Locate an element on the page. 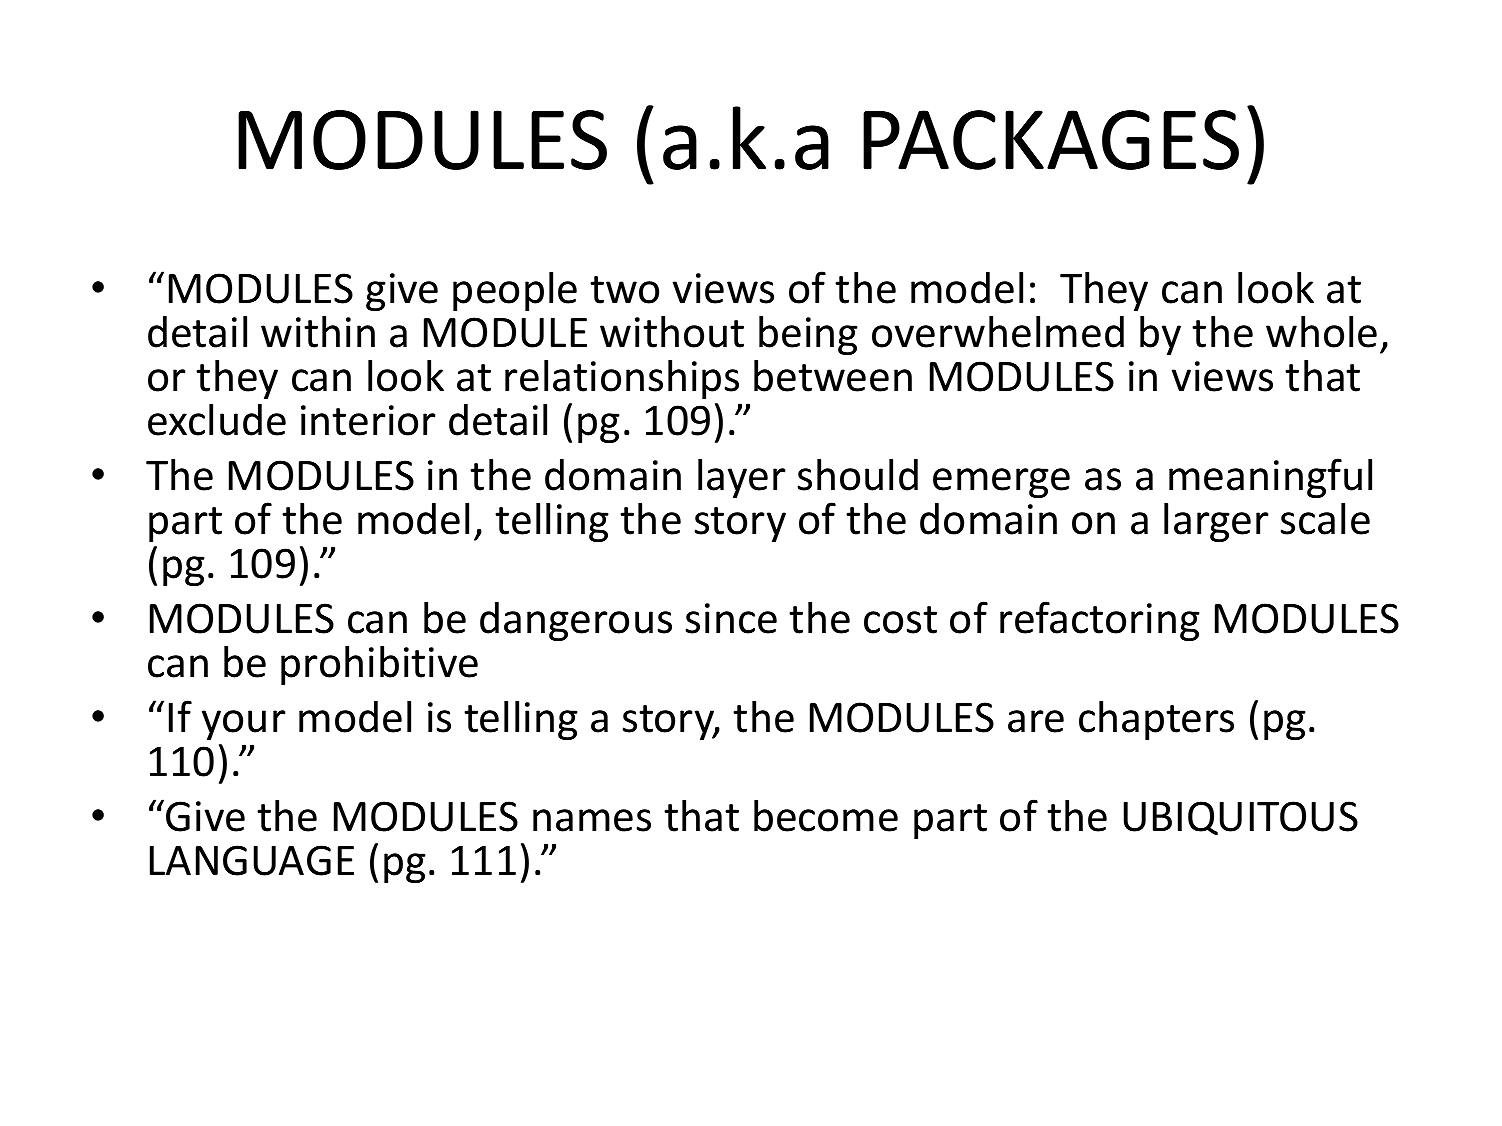 Image resolution: width=1502 pixels, height=1126 pixels. larger is located at coordinates (1216, 522).
